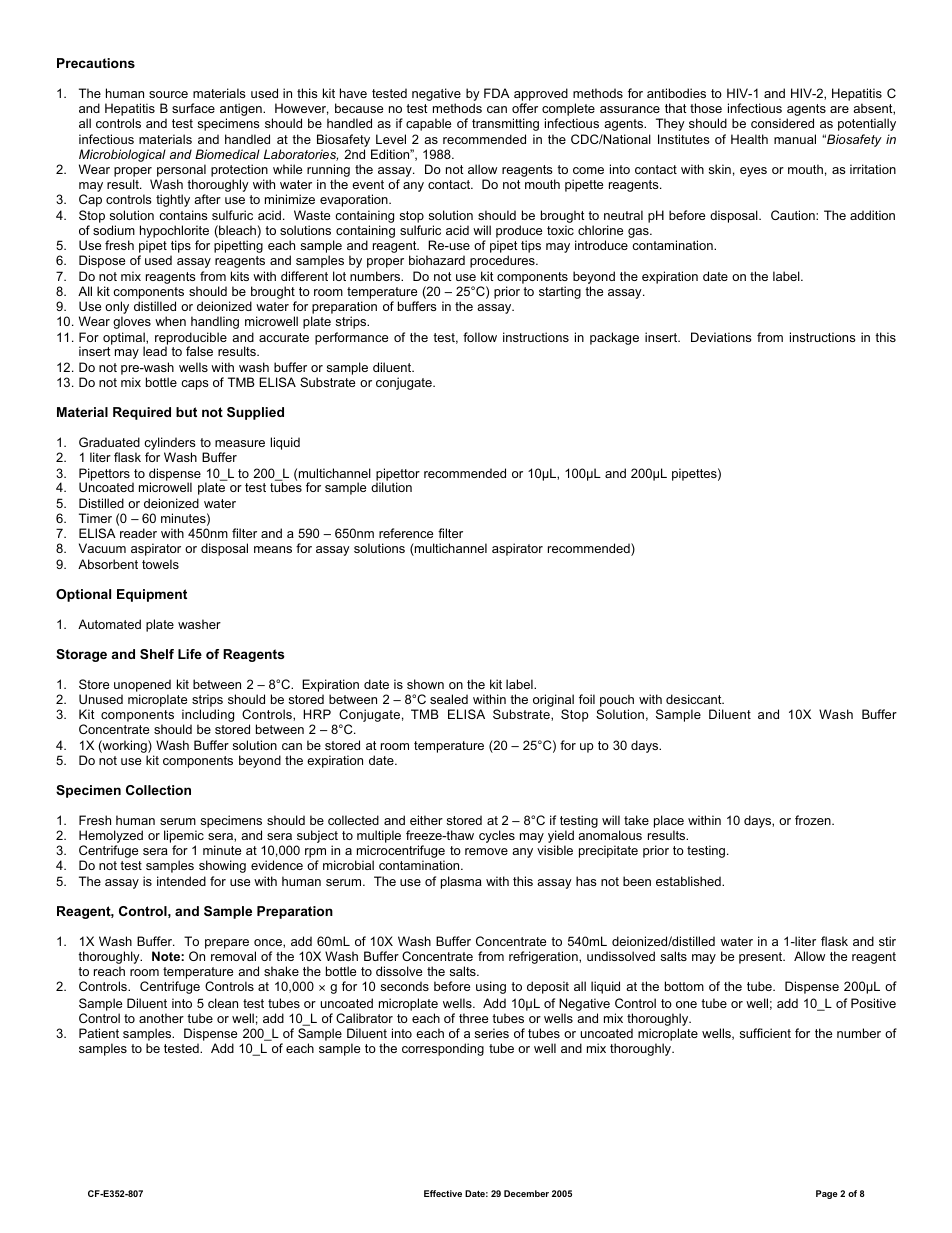 The width and height of the page is (952, 1233). I want to click on surface, so click(193, 108).
